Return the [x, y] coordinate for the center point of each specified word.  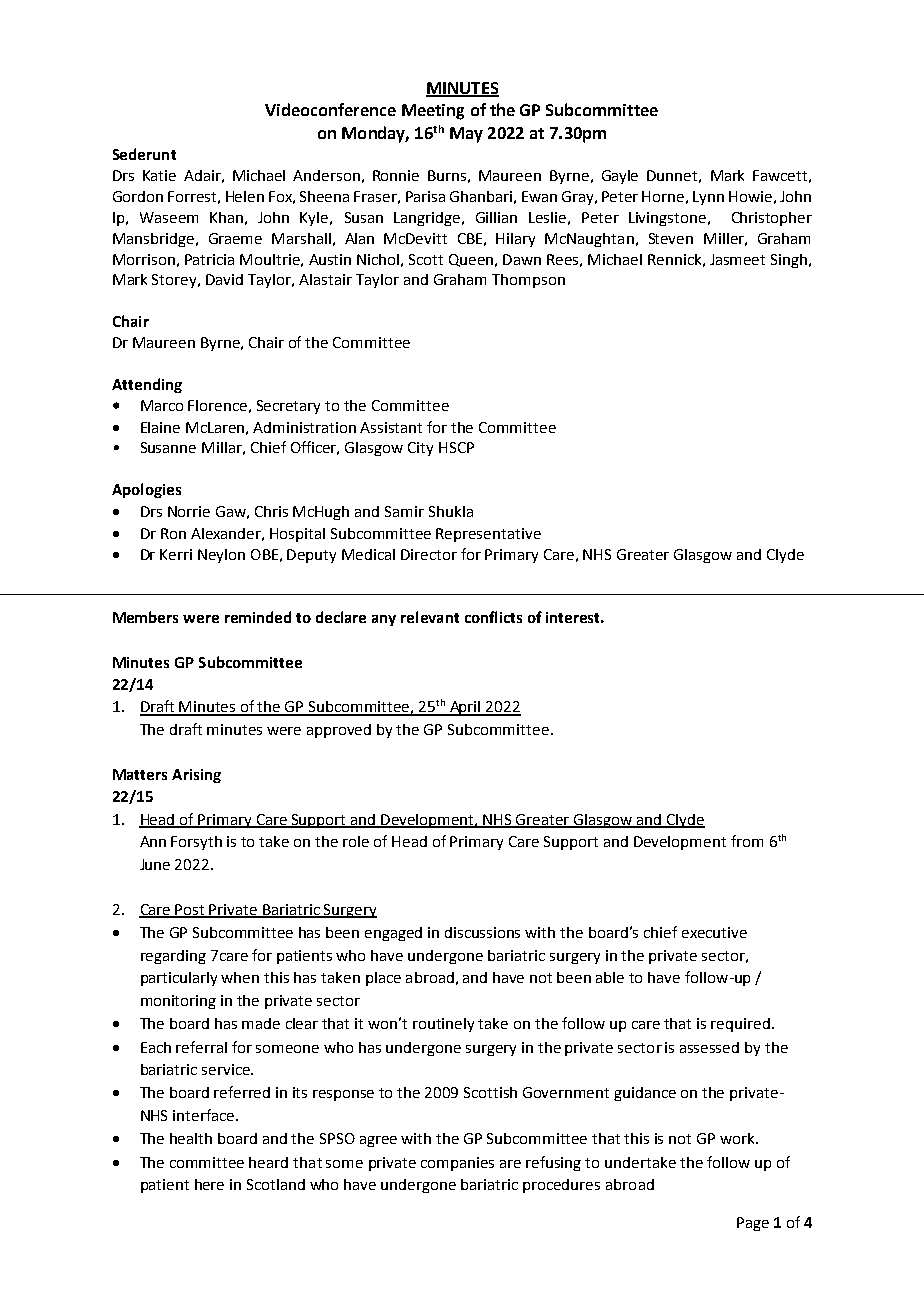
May [466, 135]
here [209, 1184]
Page [753, 1224]
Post [191, 910]
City [420, 449]
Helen [245, 196]
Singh [790, 261]
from [747, 841]
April [465, 708]
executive [714, 932]
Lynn [708, 198]
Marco [162, 405]
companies [457, 1164]
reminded [258, 617]
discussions [482, 932]
